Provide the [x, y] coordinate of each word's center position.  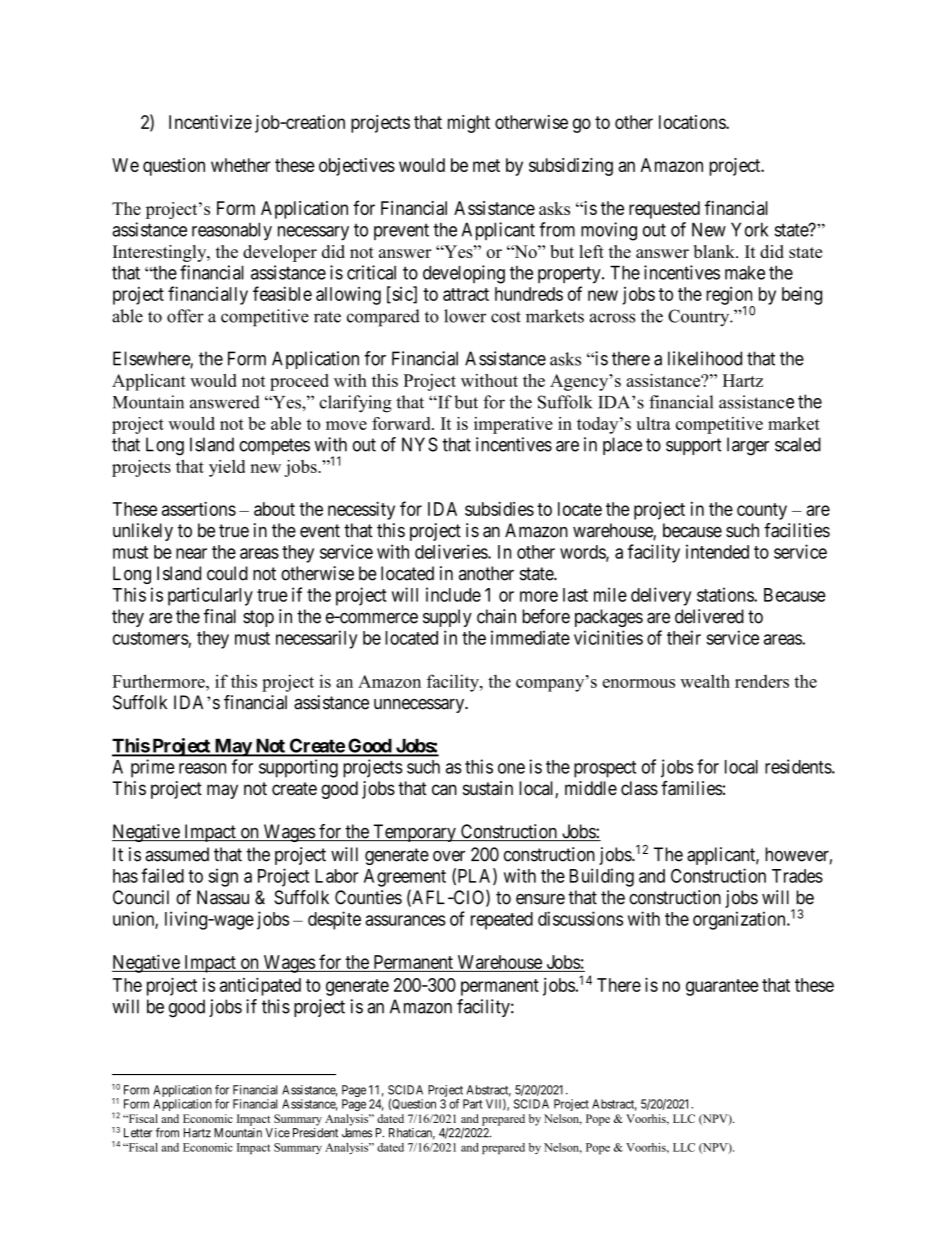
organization [740, 920]
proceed [299, 382]
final [219, 616]
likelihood [705, 358]
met [486, 165]
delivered [709, 616]
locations [693, 122]
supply [447, 618]
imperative [513, 425]
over [449, 856]
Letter [138, 1133]
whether [241, 165]
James [357, 1133]
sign [223, 877]
